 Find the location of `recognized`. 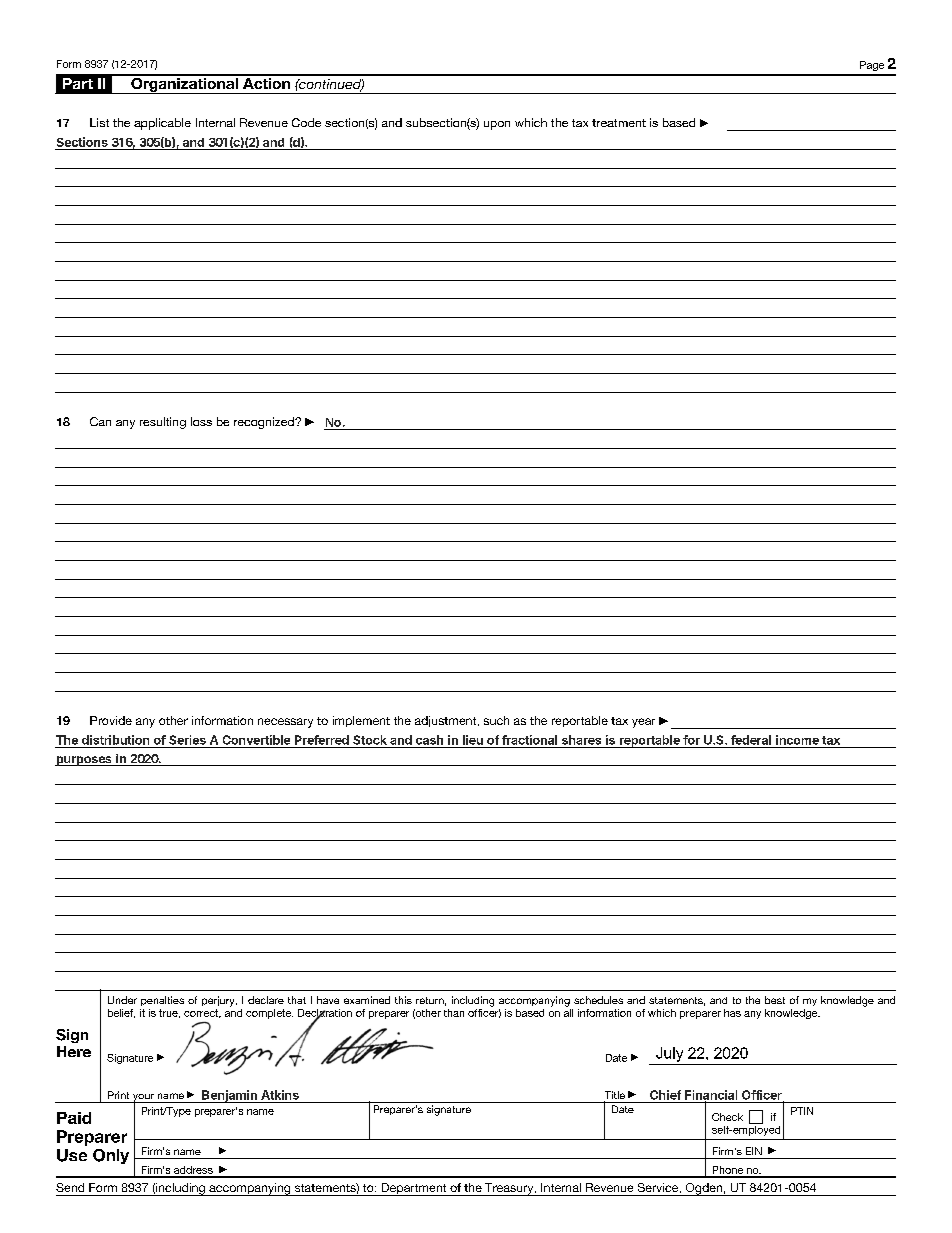

recognized is located at coordinates (265, 423).
